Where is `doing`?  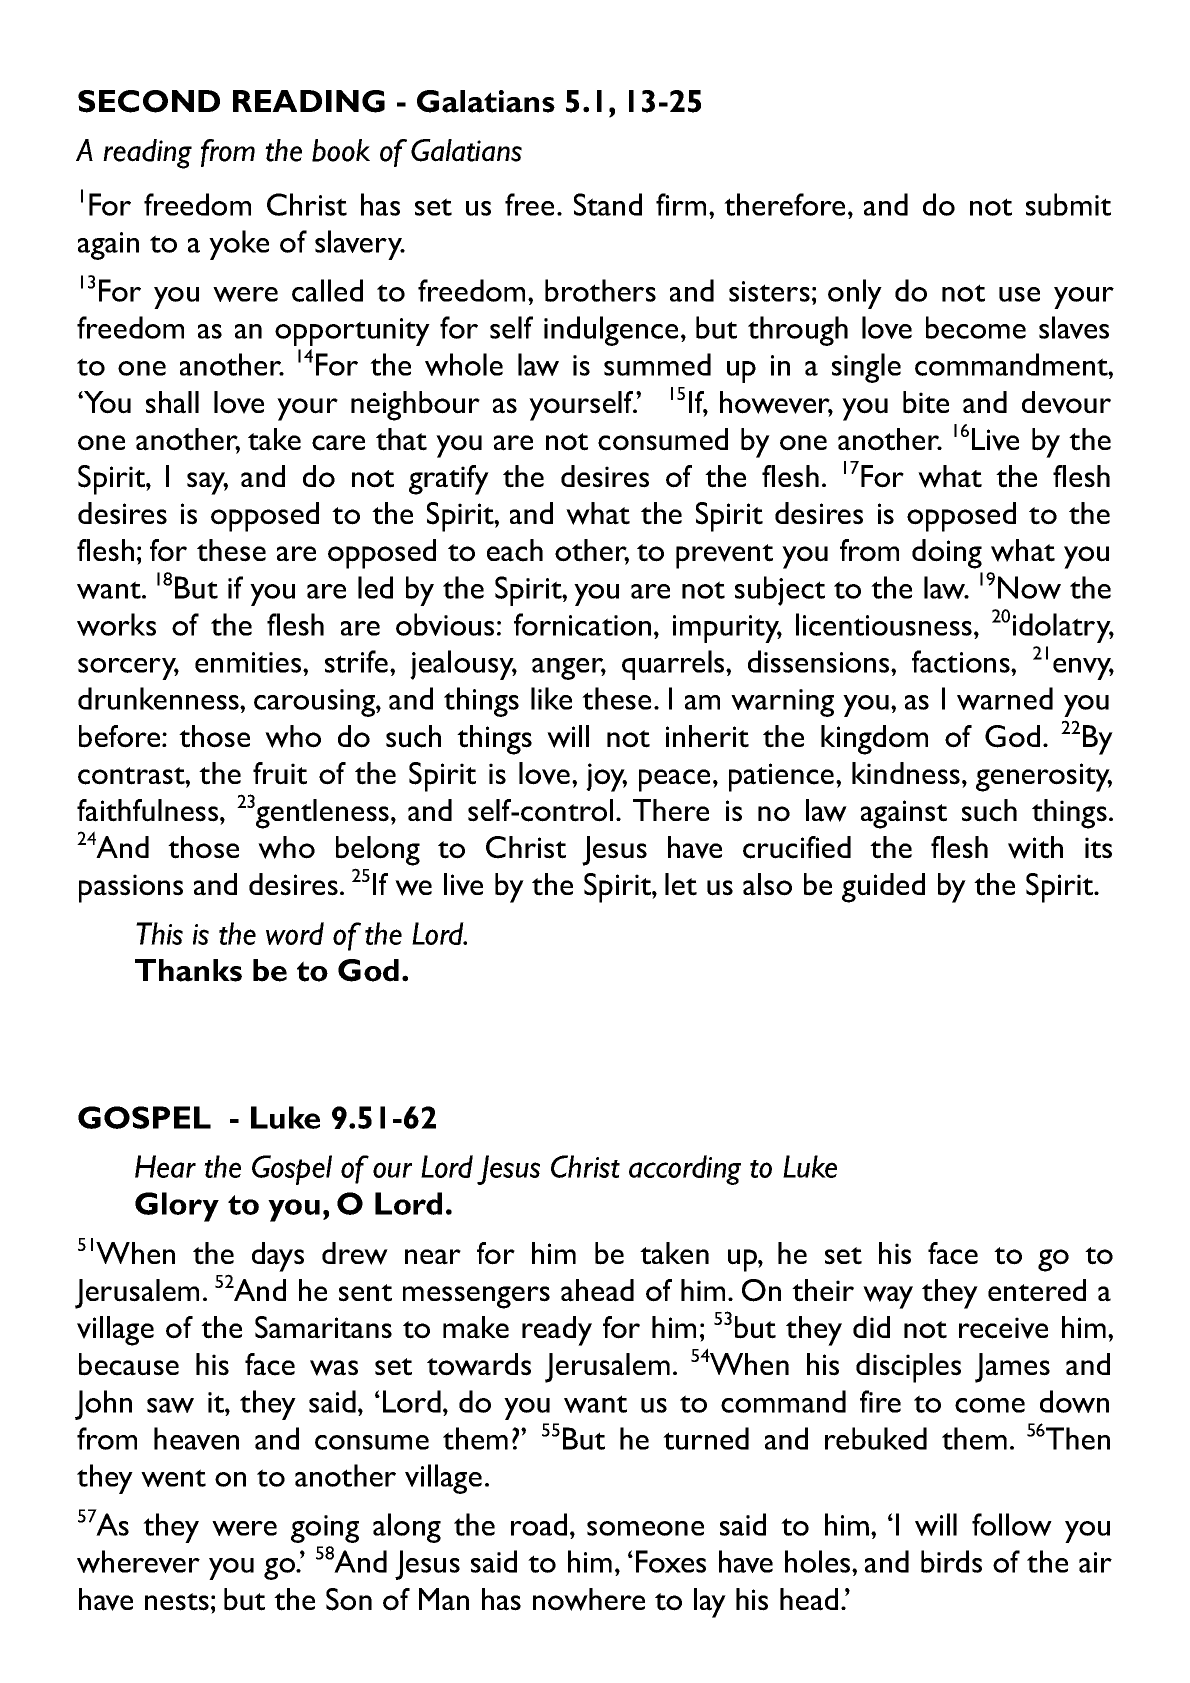
doing is located at coordinates (947, 554).
